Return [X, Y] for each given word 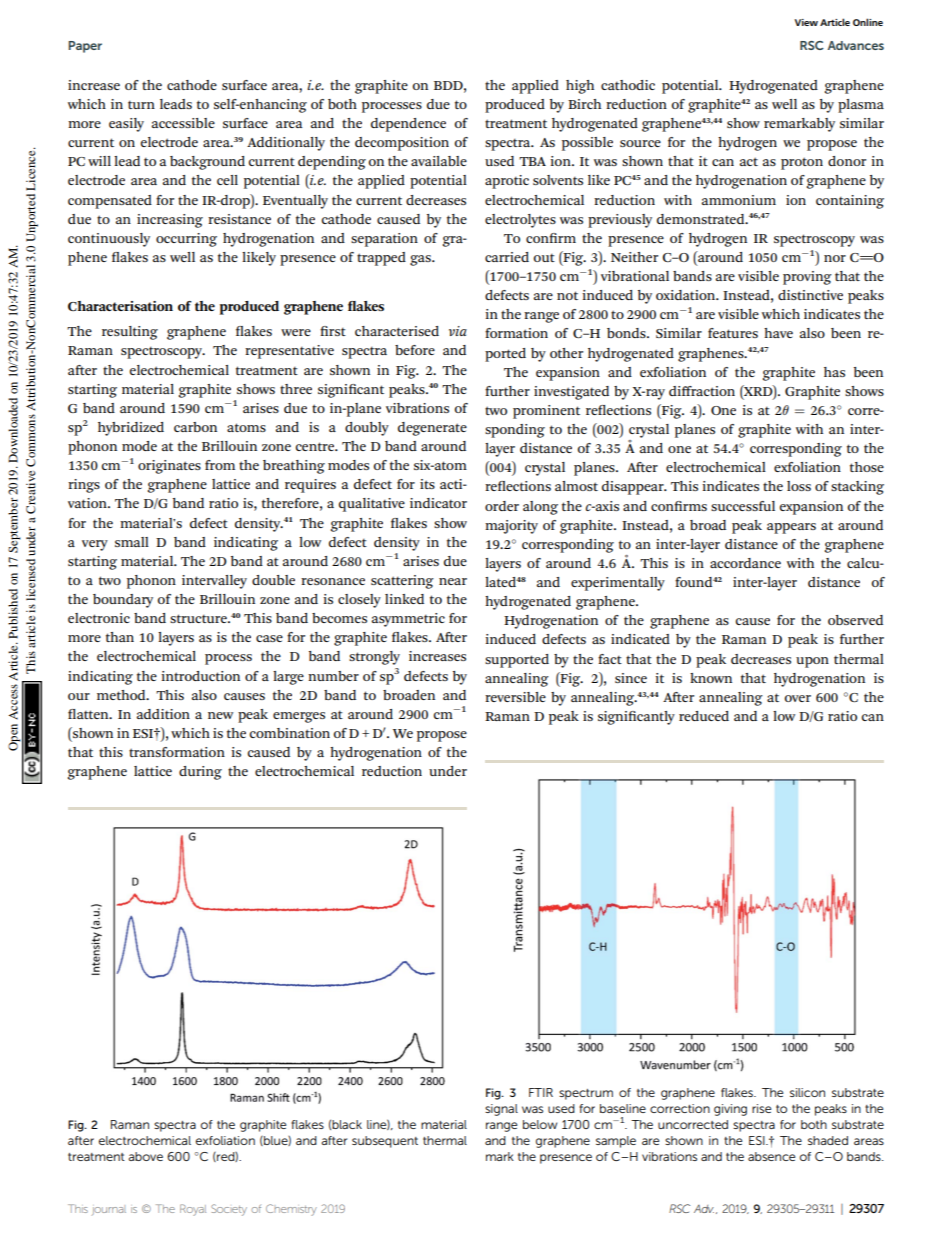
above [145, 1156]
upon [812, 662]
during [200, 773]
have [778, 333]
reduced [704, 716]
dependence [408, 125]
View [806, 22]
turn [141, 104]
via [458, 331]
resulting [130, 333]
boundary [123, 601]
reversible [515, 697]
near [453, 581]
